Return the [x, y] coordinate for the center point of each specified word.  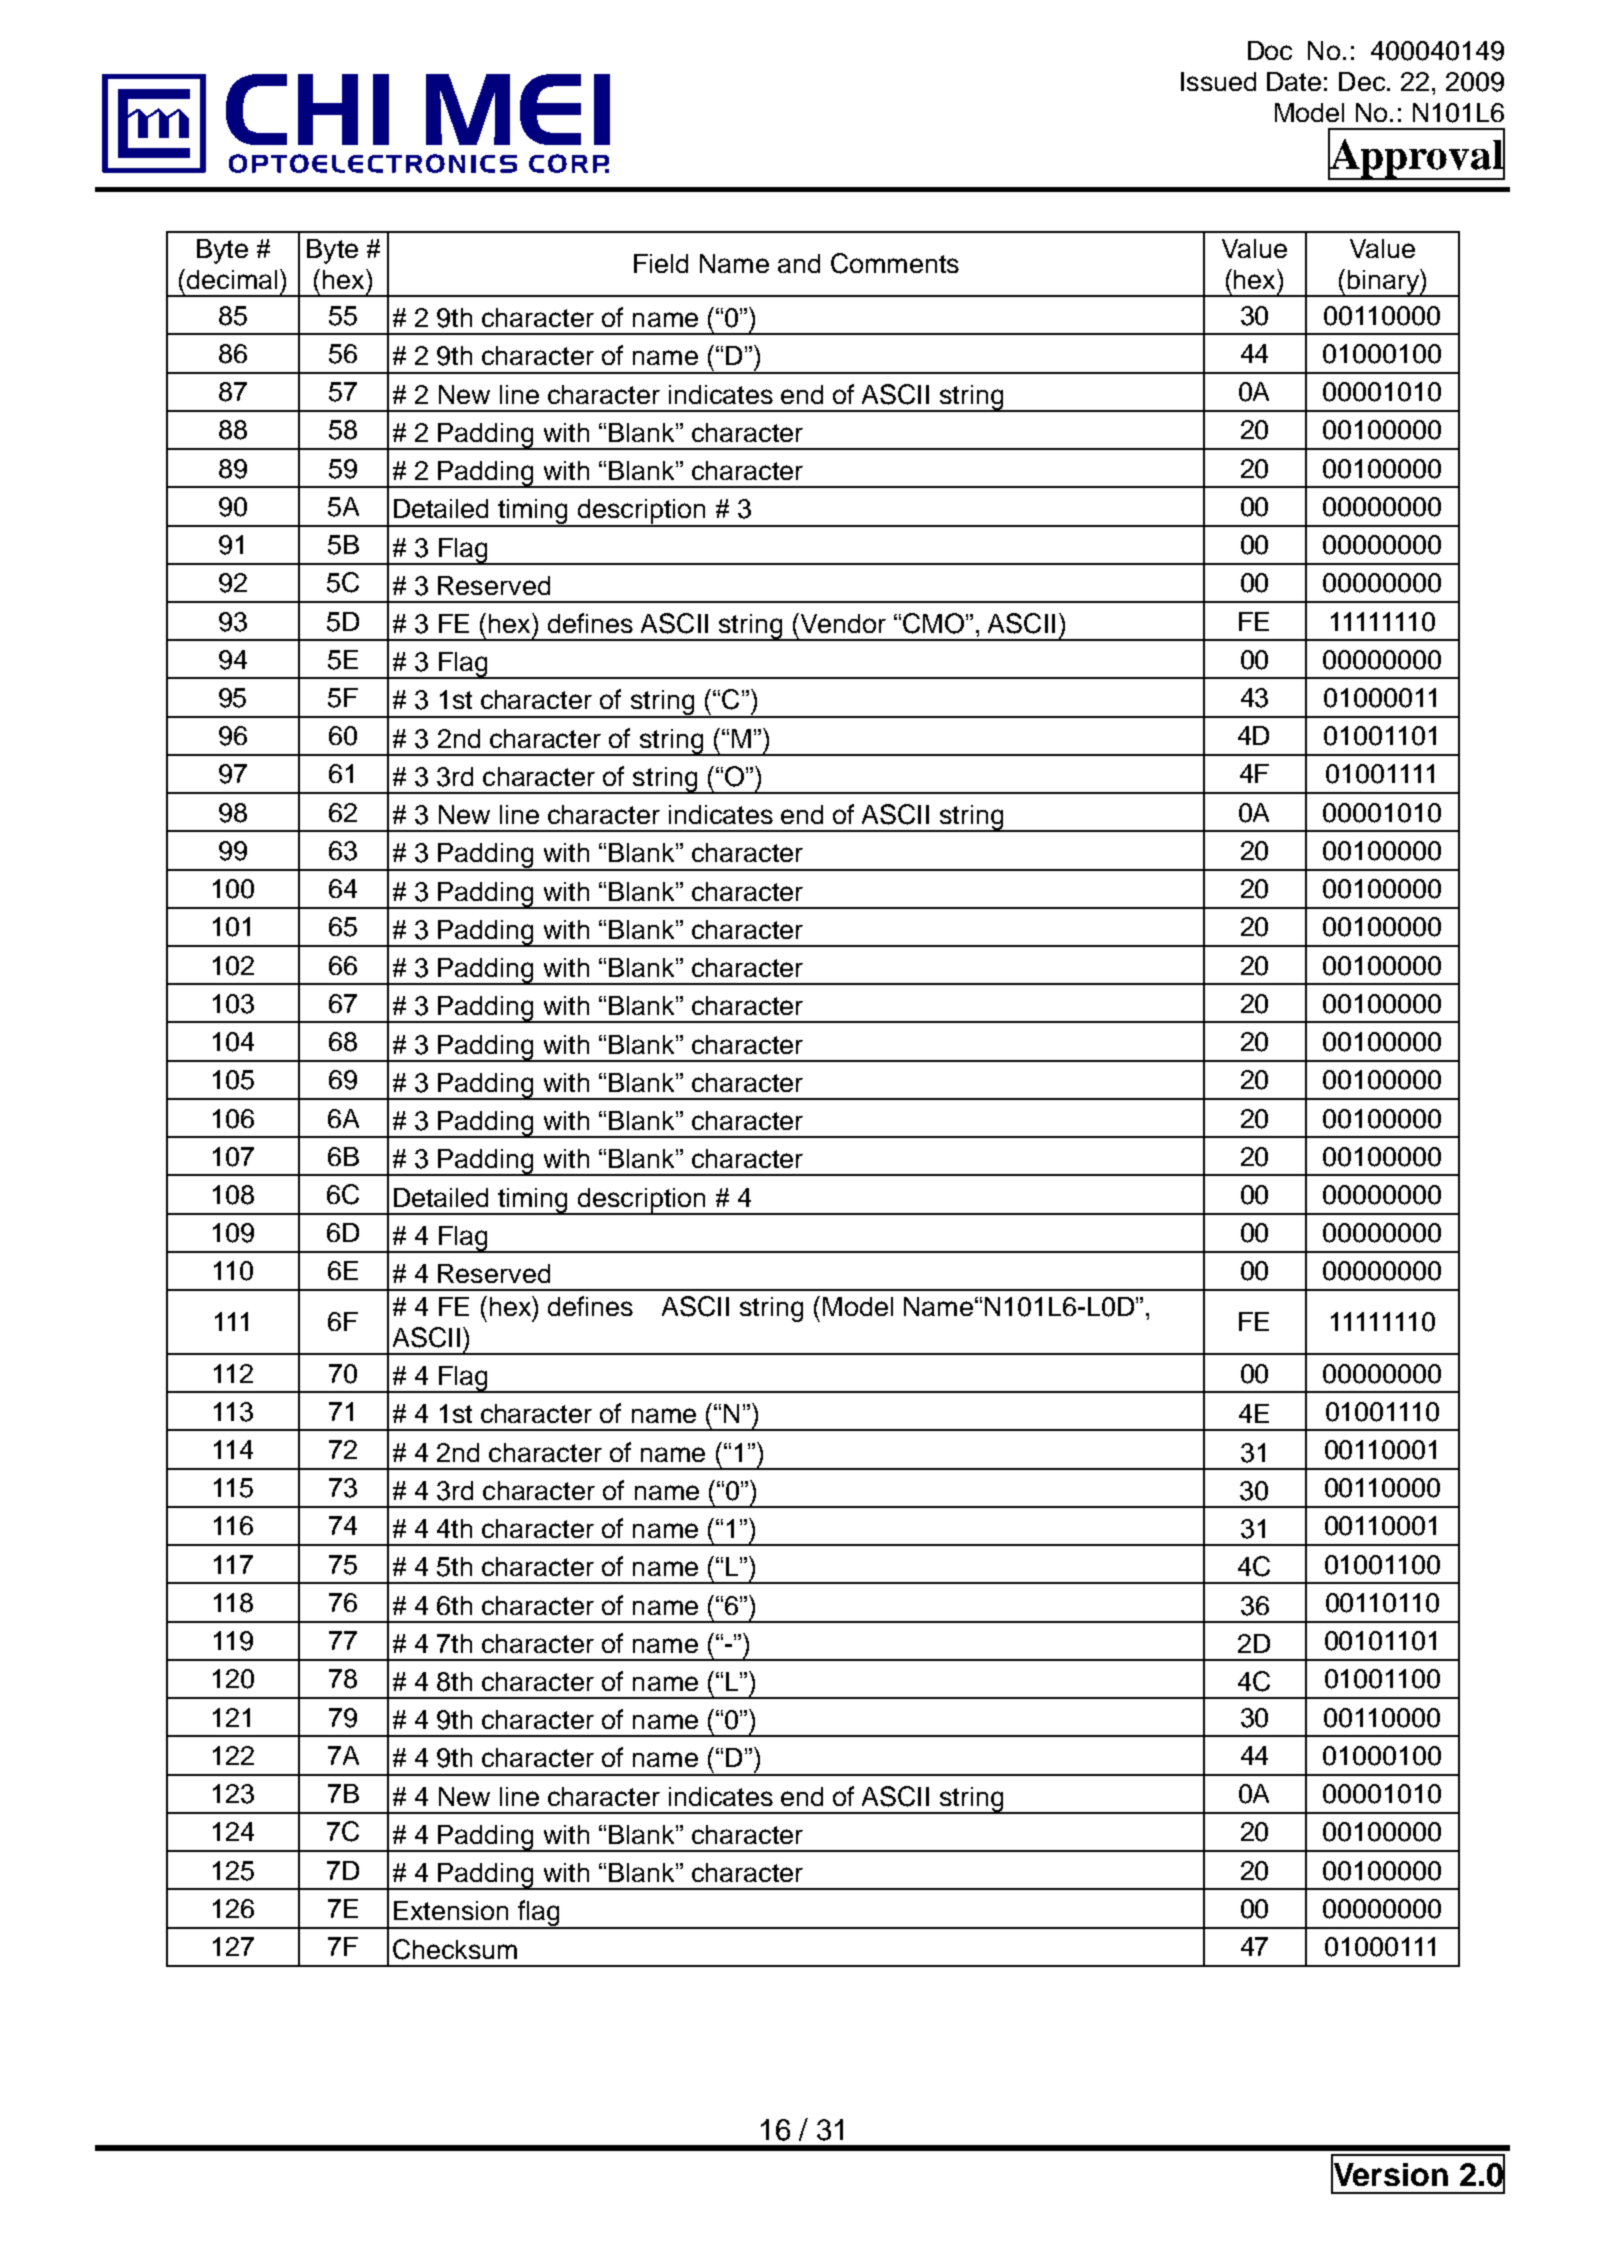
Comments [895, 263]
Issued [1218, 81]
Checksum [455, 1949]
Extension [451, 1910]
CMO [933, 623]
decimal [232, 279]
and [799, 263]
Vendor [842, 623]
